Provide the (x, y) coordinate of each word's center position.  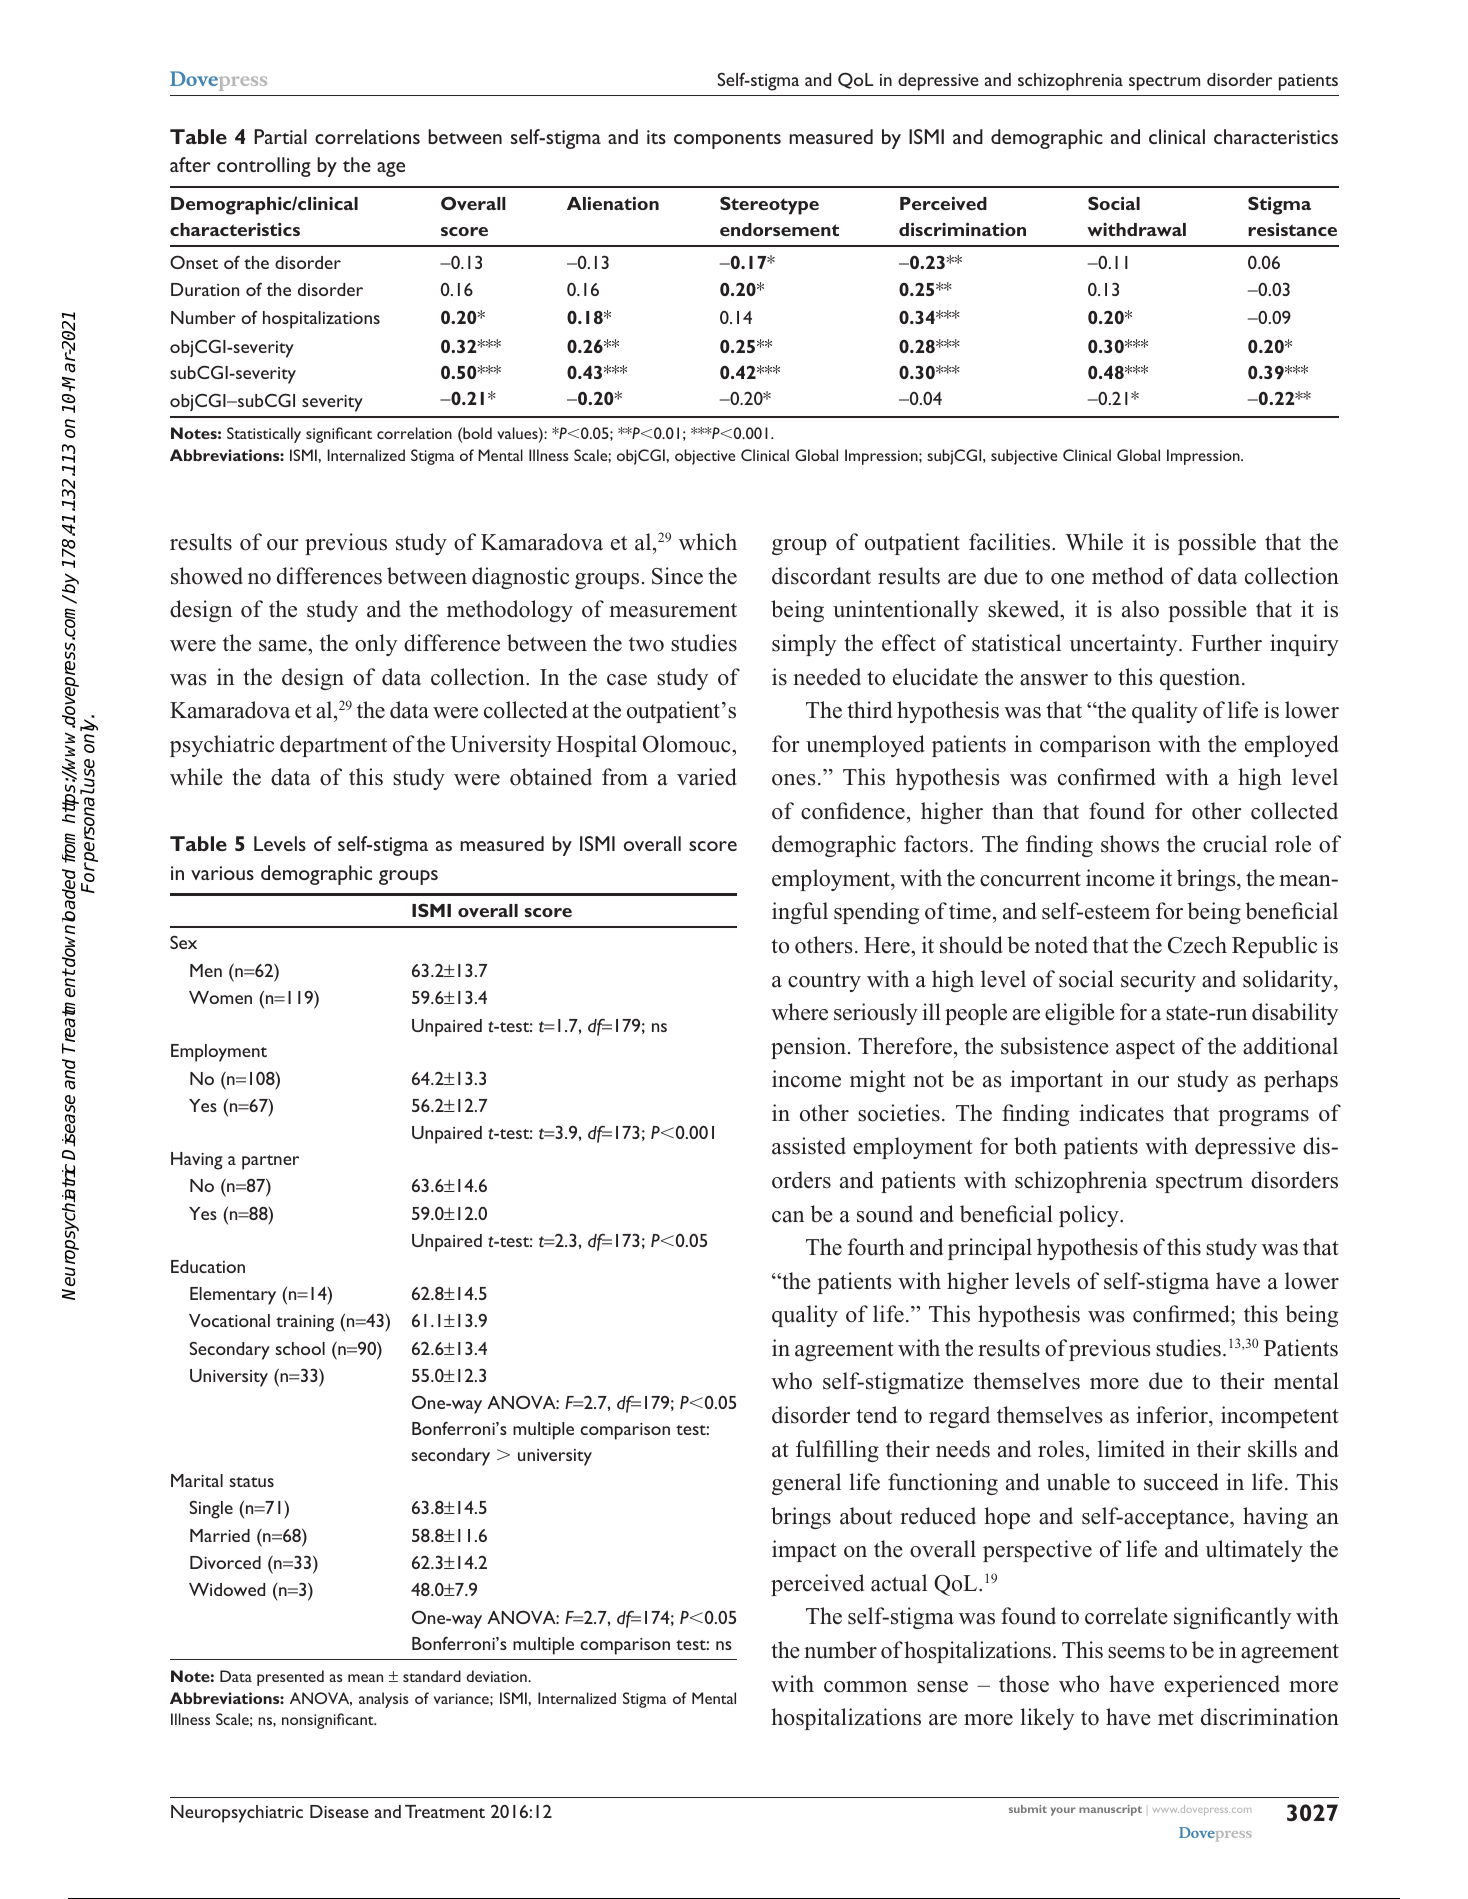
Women (220, 997)
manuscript (1110, 1810)
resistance (1292, 229)
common (865, 1687)
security (1158, 981)
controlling (264, 167)
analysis (383, 1700)
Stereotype (769, 205)
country (824, 982)
